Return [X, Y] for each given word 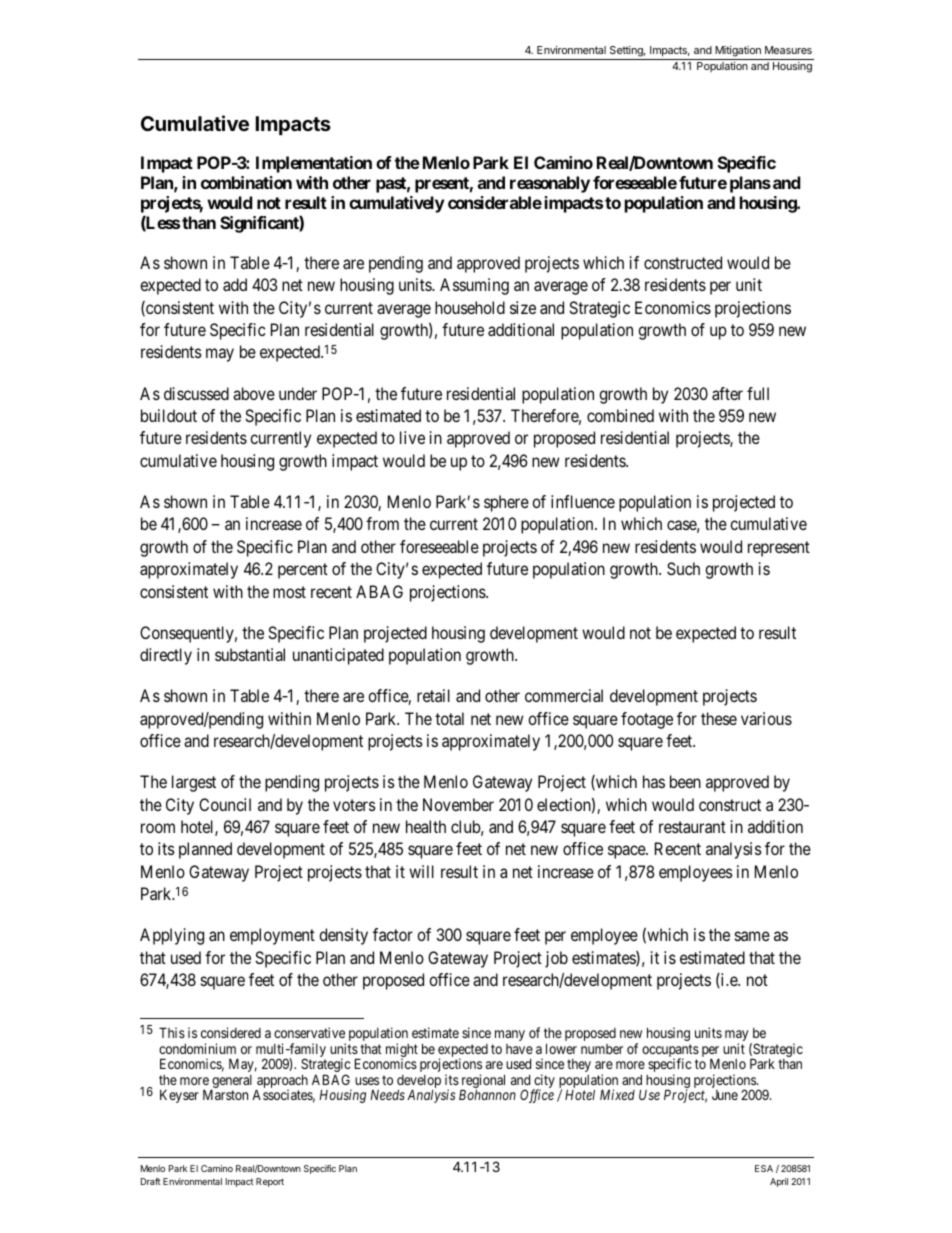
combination [246, 182]
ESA [764, 1168]
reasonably [550, 184]
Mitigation [738, 53]
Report [270, 1182]
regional [482, 1082]
